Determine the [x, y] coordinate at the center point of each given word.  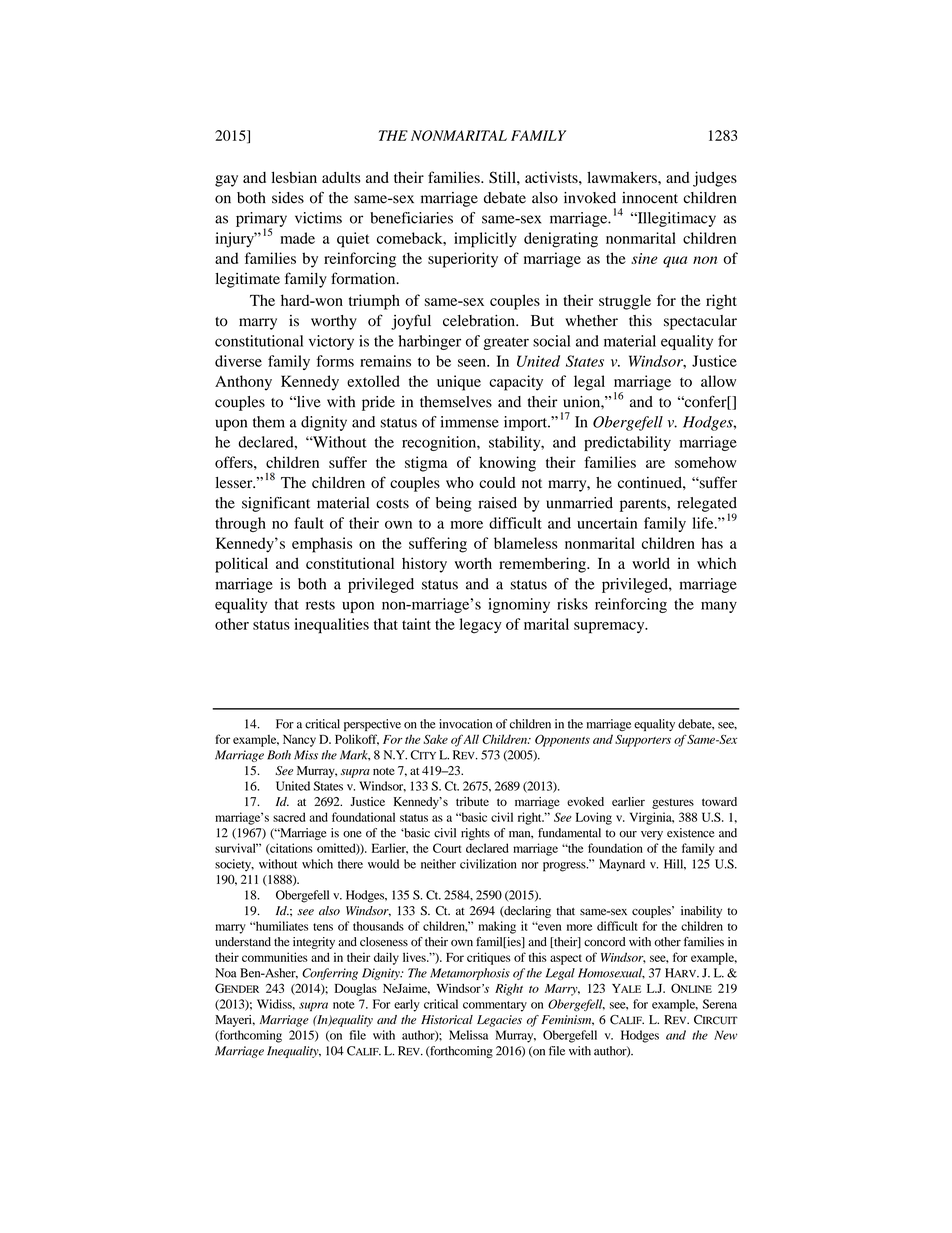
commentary [495, 1006]
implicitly [485, 240]
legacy [481, 626]
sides [288, 198]
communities [275, 957]
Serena [720, 1004]
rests [320, 605]
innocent [650, 198]
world [651, 563]
